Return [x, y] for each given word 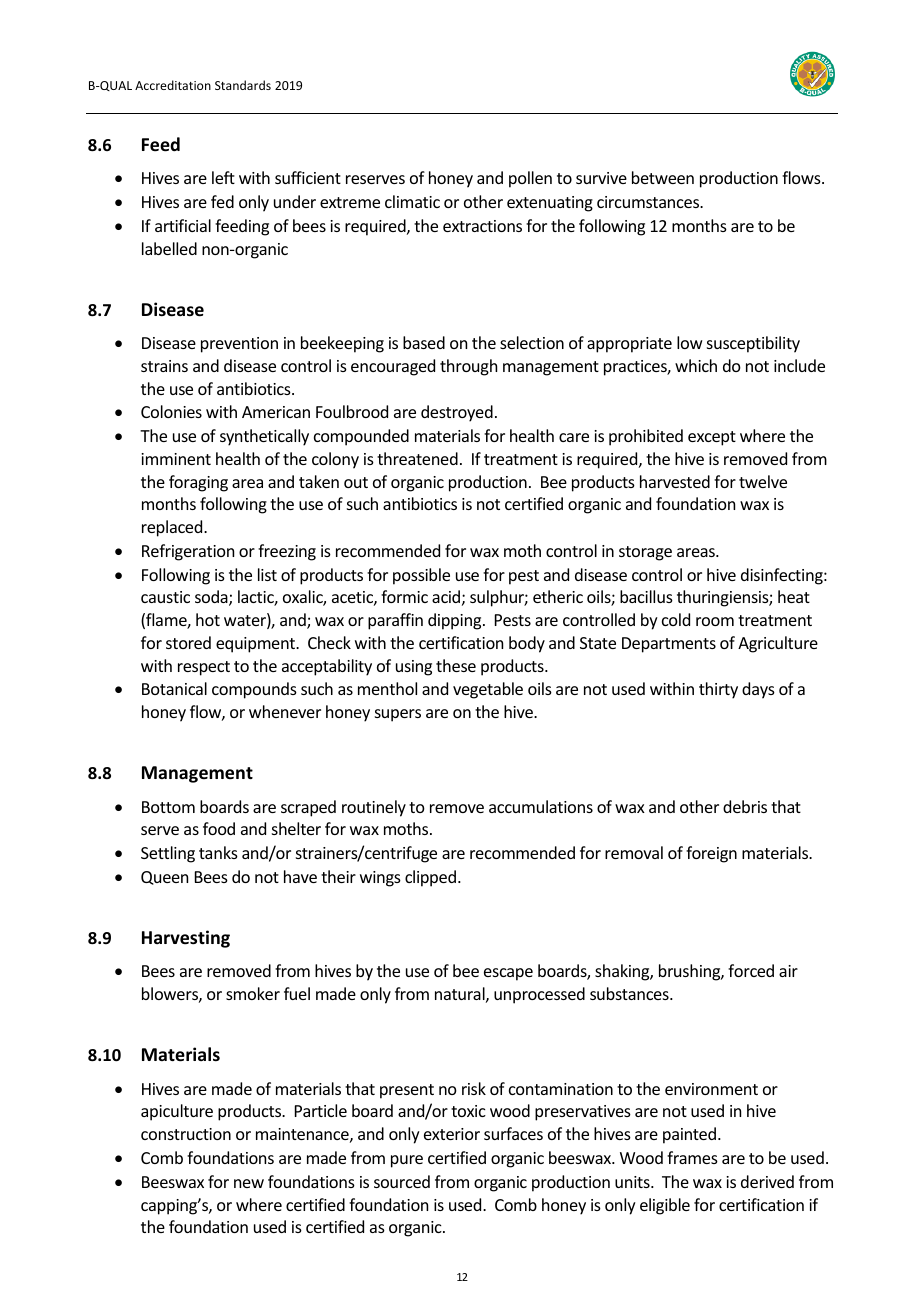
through [468, 367]
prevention [239, 345]
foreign [711, 854]
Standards [243, 85]
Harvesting [186, 939]
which [696, 365]
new [249, 1183]
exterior [452, 1134]
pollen [530, 179]
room [715, 621]
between [663, 177]
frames [692, 1157]
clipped [430, 878]
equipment [257, 645]
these [456, 665]
